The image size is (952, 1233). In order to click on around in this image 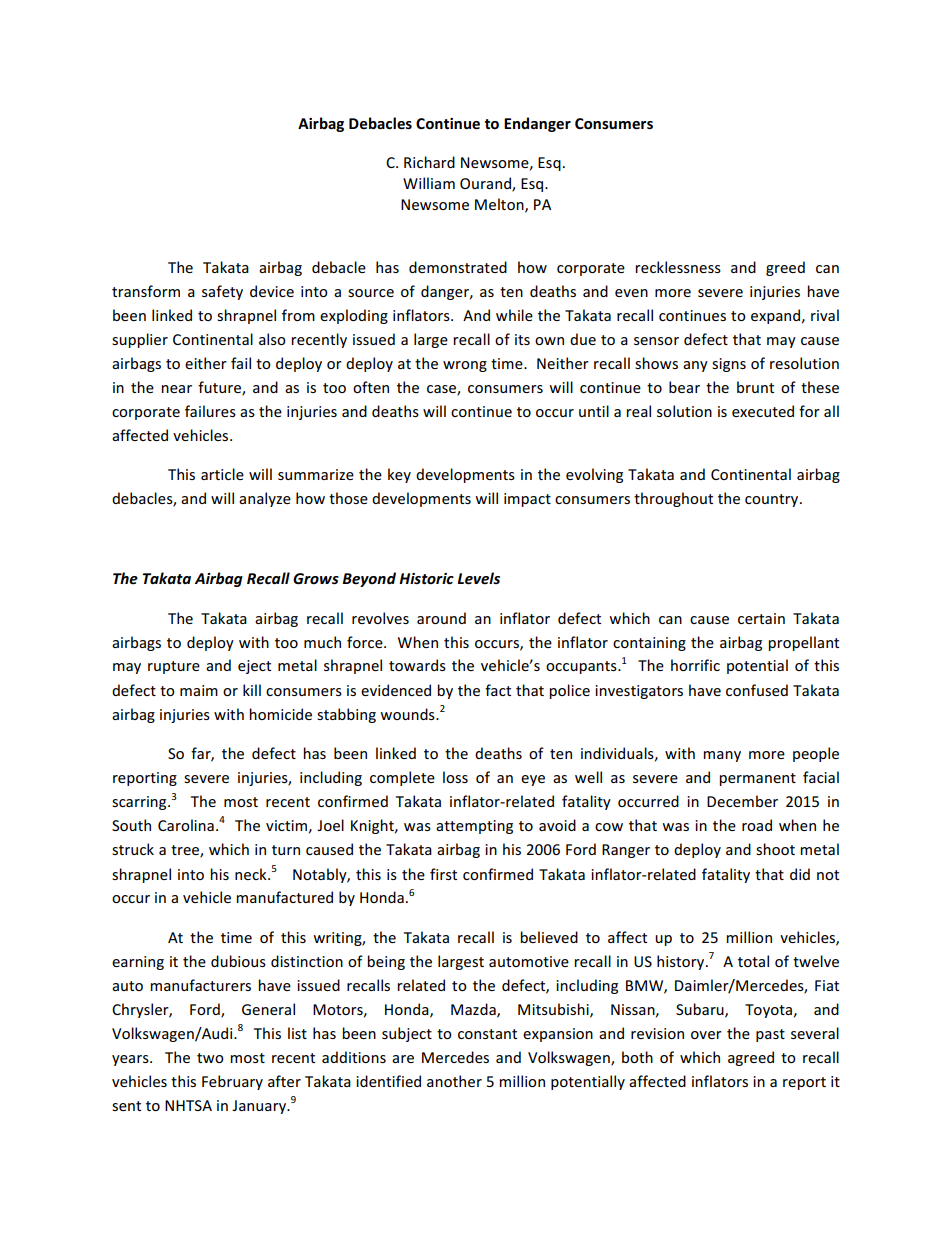, I will do `click(441, 618)`.
